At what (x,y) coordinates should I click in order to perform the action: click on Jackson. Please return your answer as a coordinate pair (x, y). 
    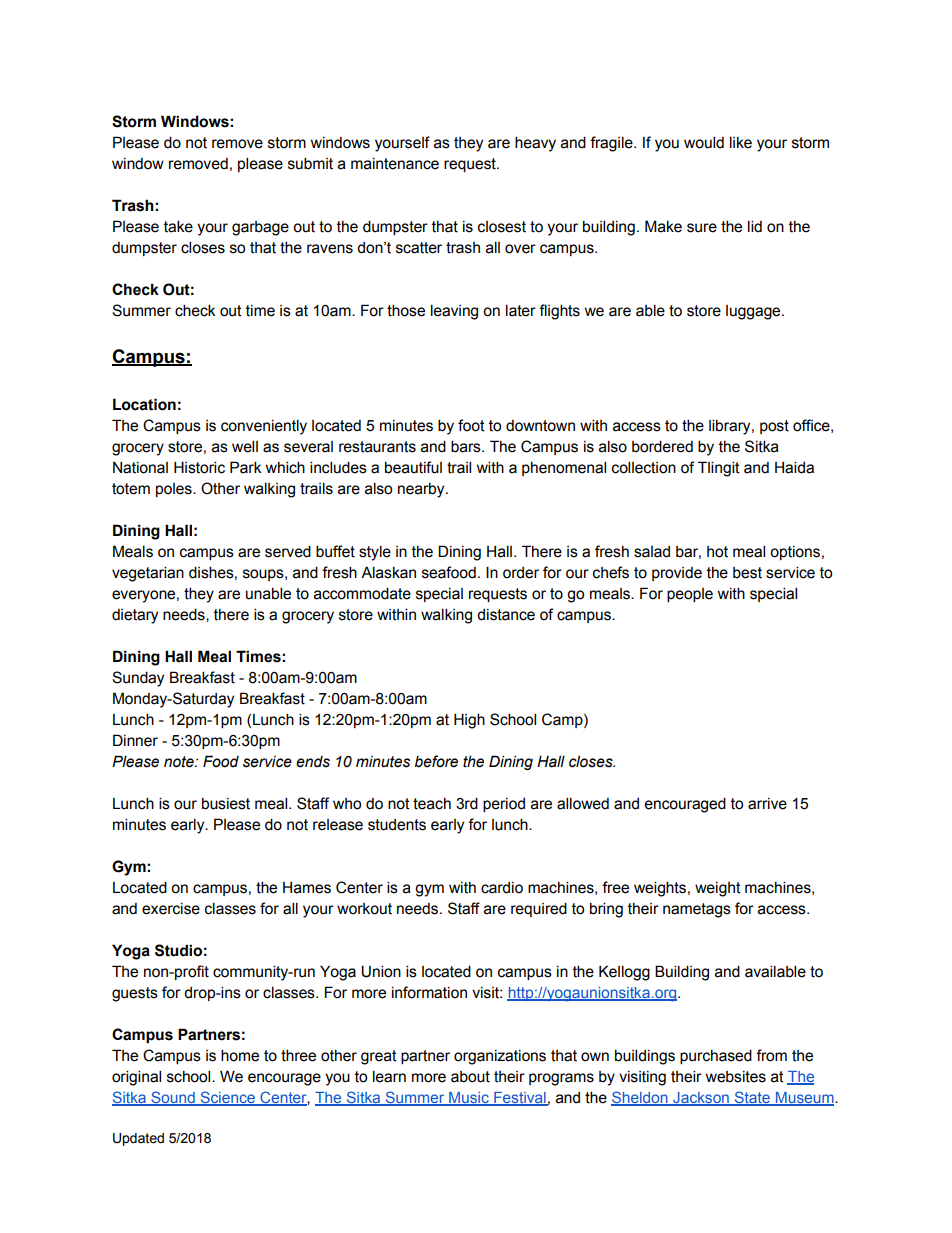
    Looking at the image, I should click on (701, 1099).
